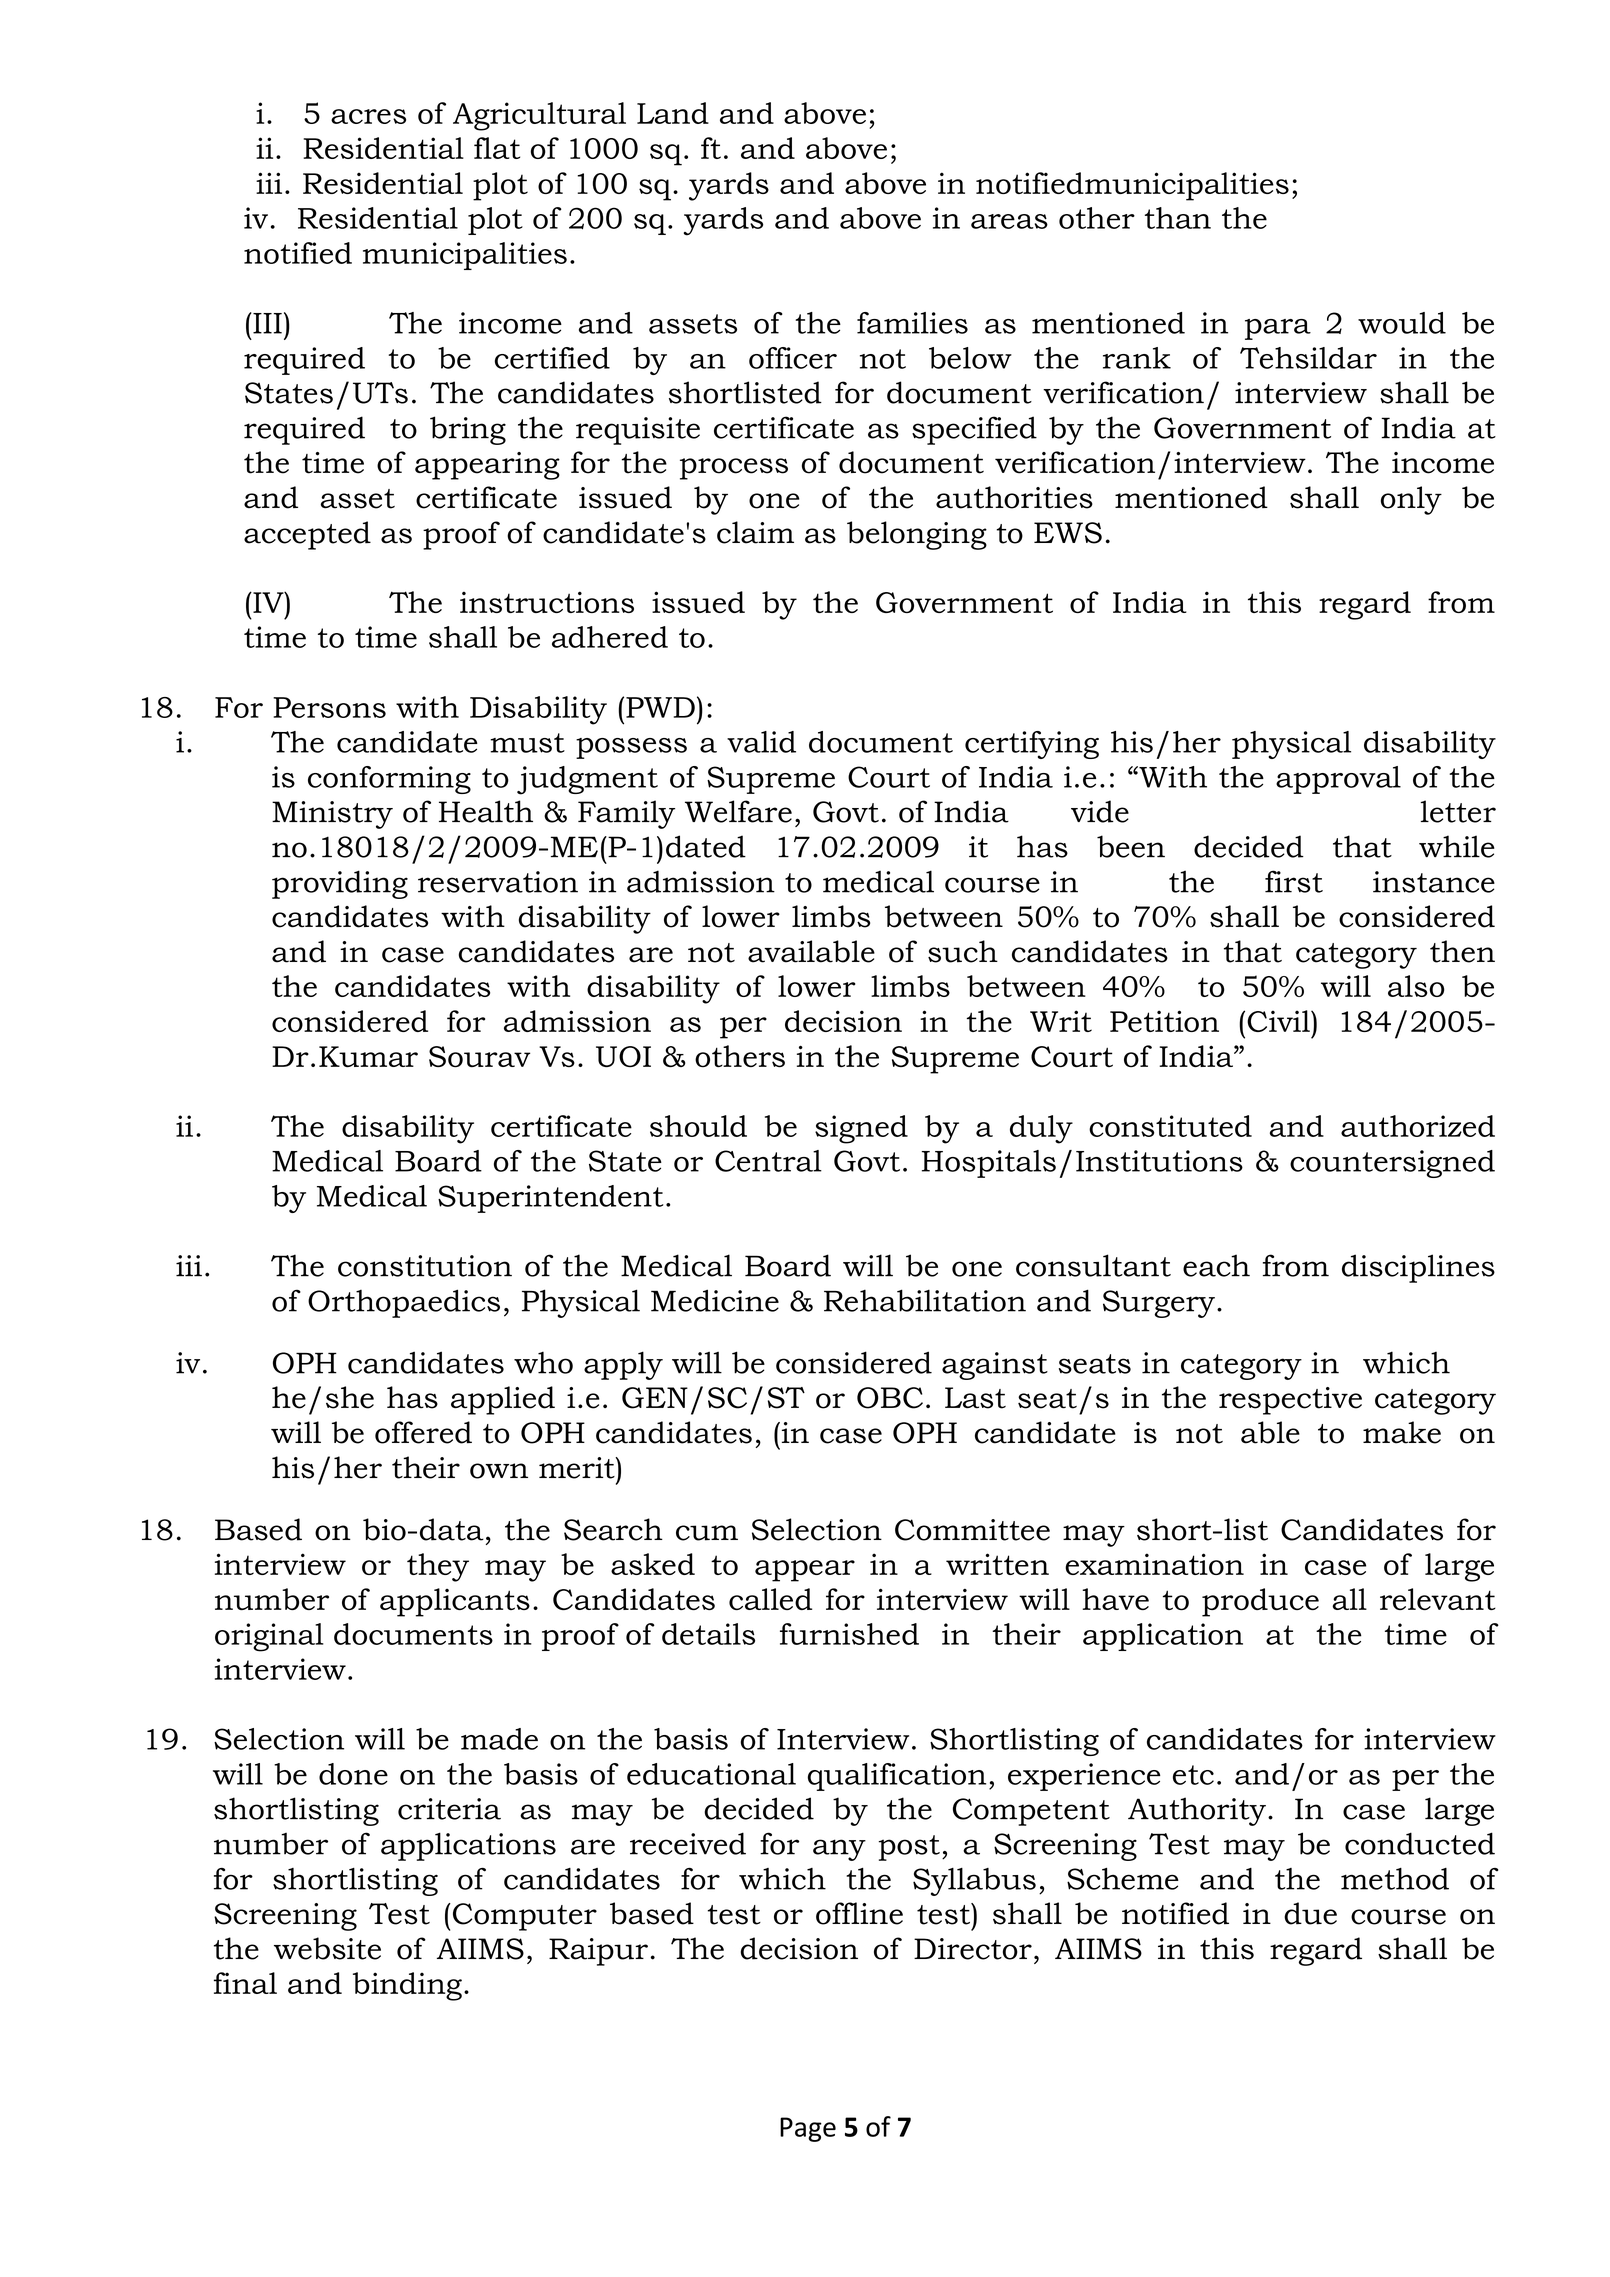  Describe the element at coordinates (1260, 1602) in the screenshot. I see `produce` at that location.
